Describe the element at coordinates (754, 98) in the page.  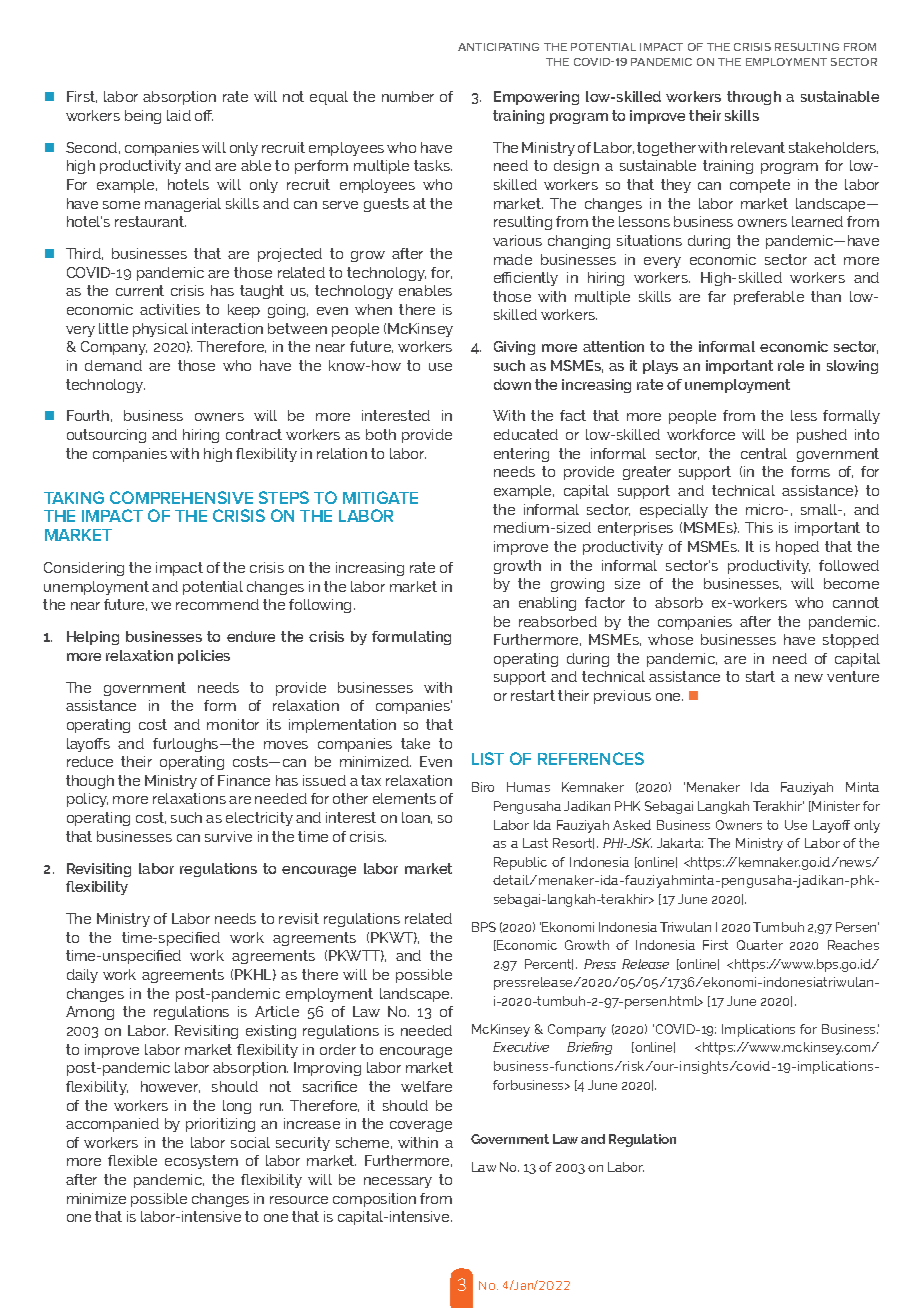
I see `through` at that location.
